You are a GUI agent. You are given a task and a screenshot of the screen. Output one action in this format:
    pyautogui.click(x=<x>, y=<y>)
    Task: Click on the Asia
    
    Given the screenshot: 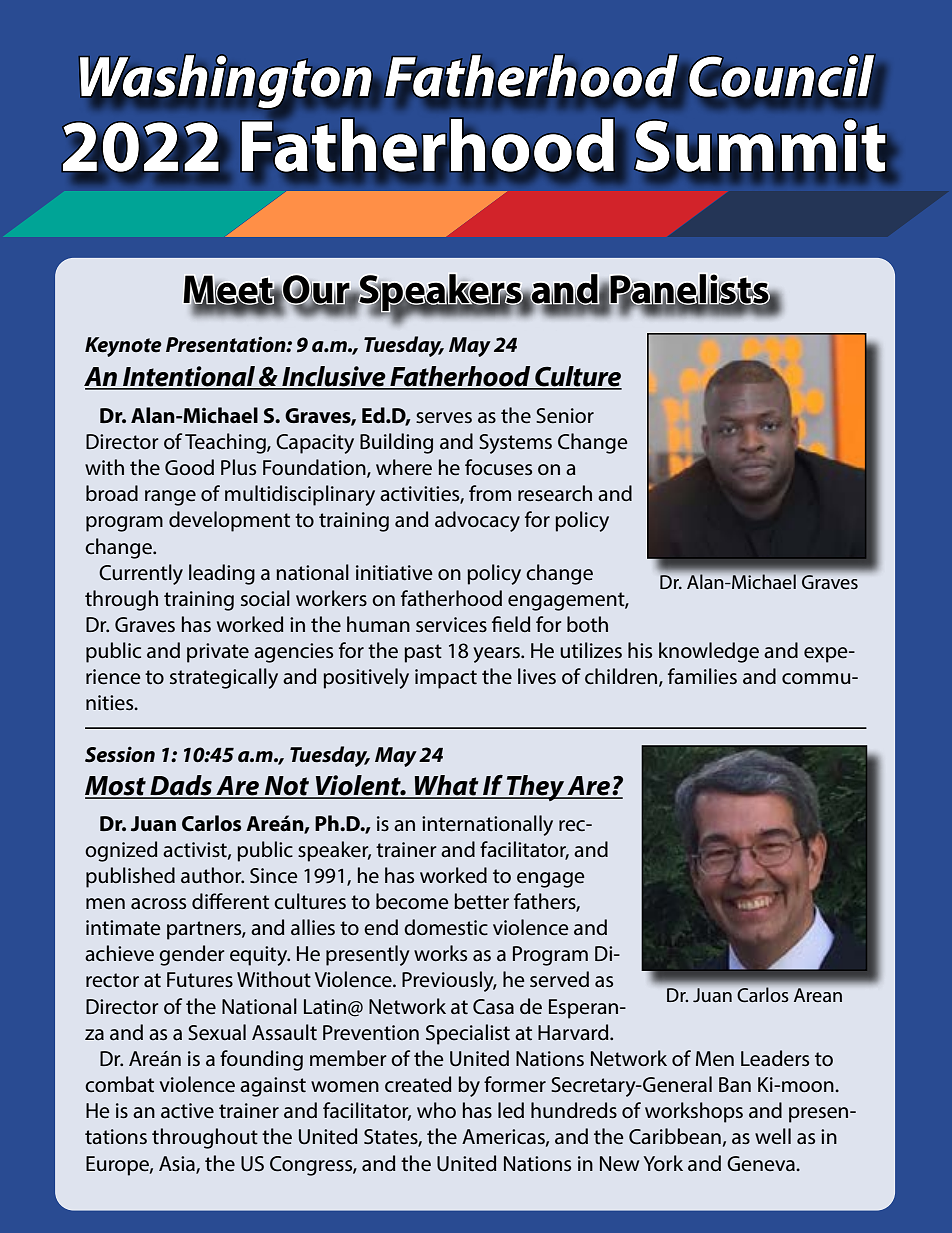 What is the action you would take?
    pyautogui.click(x=178, y=1164)
